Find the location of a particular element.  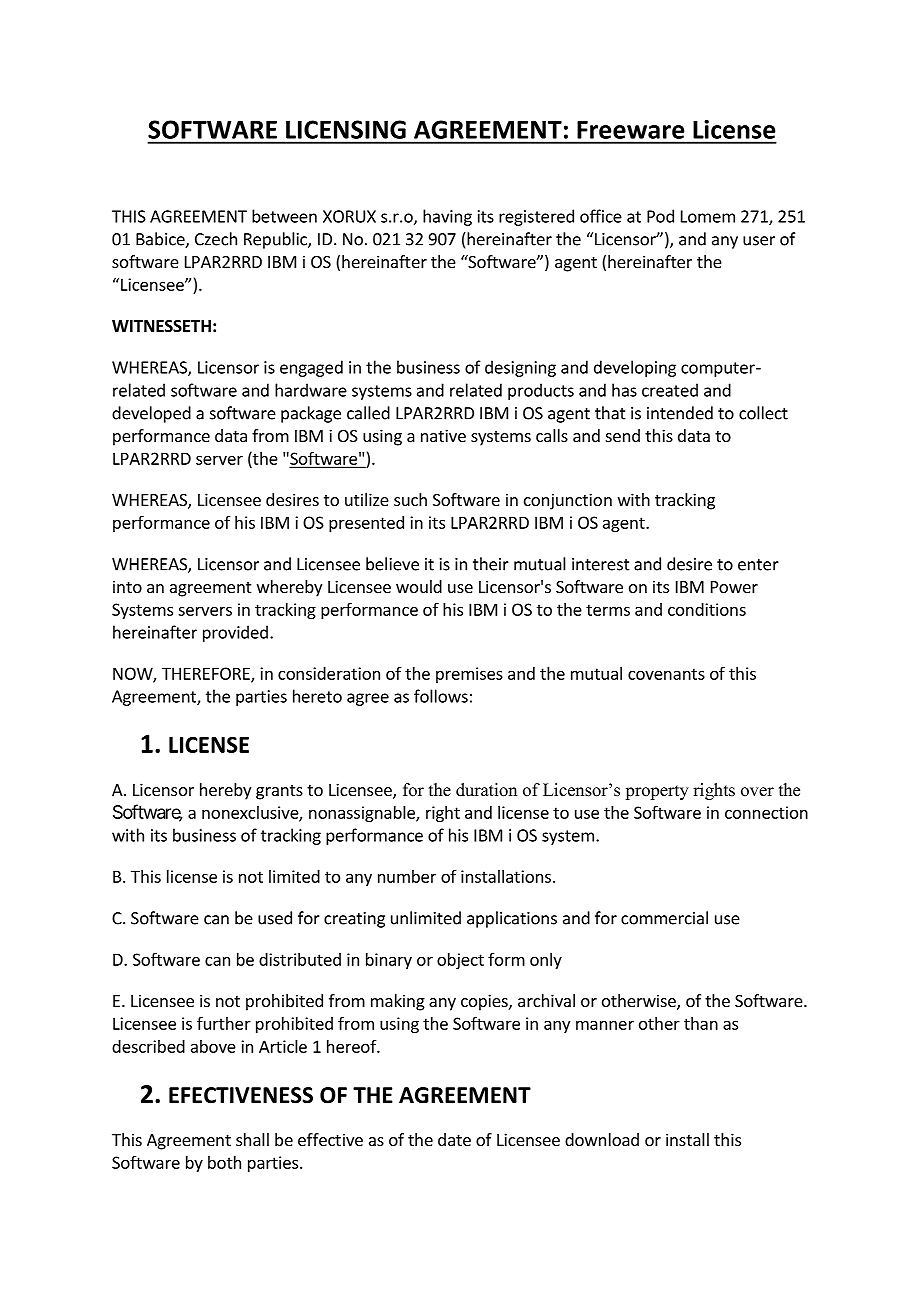

having is located at coordinates (447, 217).
